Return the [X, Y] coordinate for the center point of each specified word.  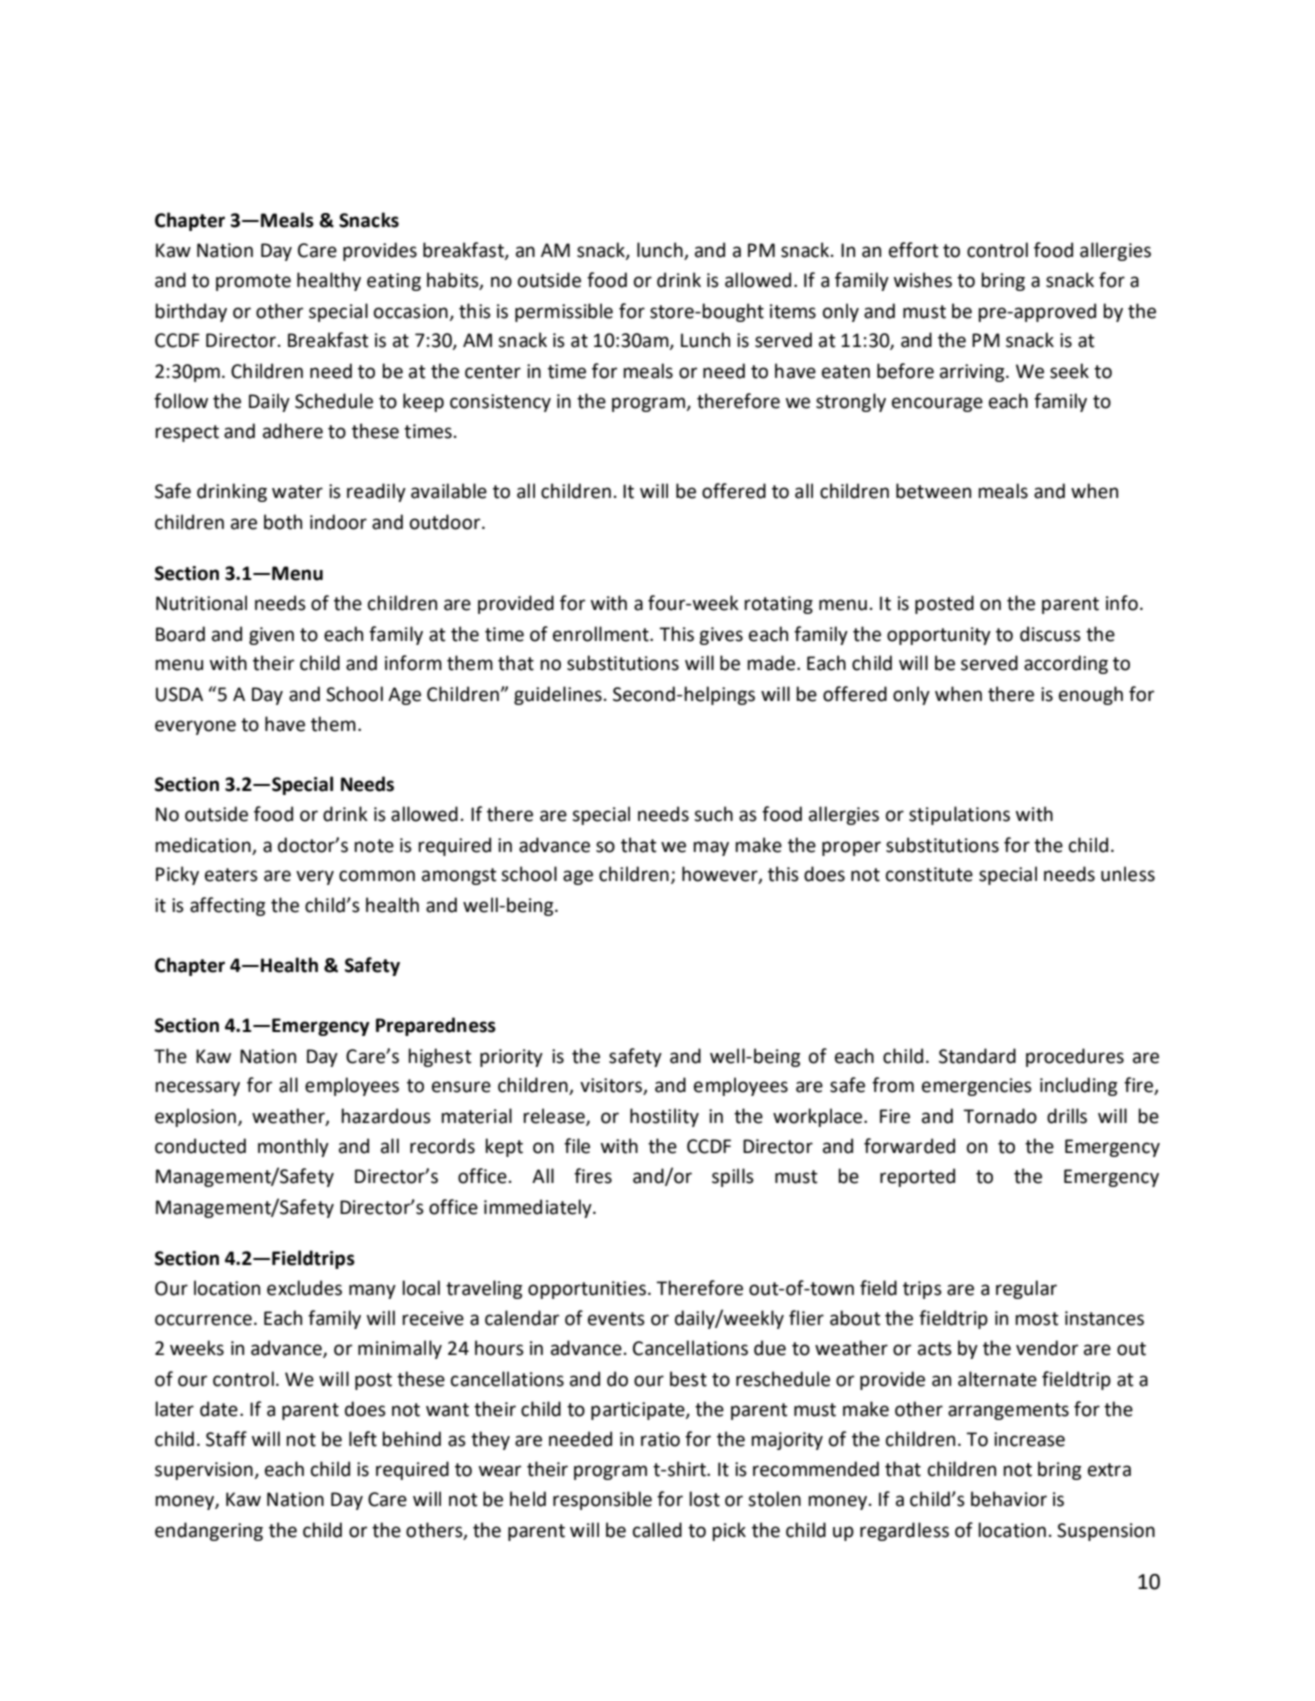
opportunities [587, 1290]
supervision [205, 1471]
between [933, 491]
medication [203, 845]
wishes [923, 280]
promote [253, 282]
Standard [977, 1056]
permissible [564, 312]
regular [1026, 1289]
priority [511, 1058]
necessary [197, 1088]
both [283, 522]
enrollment [602, 634]
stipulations [959, 815]
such [713, 814]
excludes [304, 1288]
